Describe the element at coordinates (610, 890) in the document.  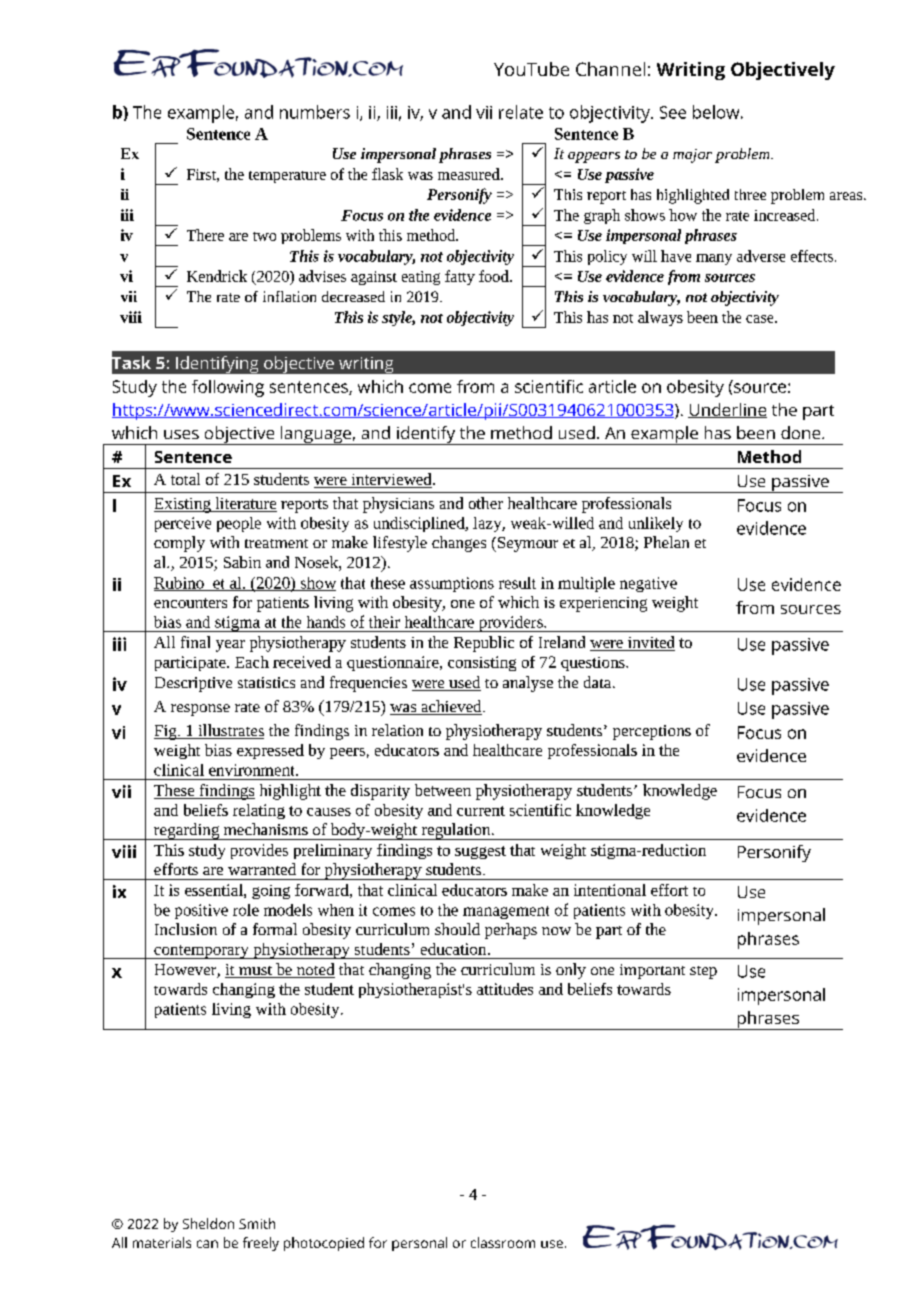
I see `intentional` at that location.
